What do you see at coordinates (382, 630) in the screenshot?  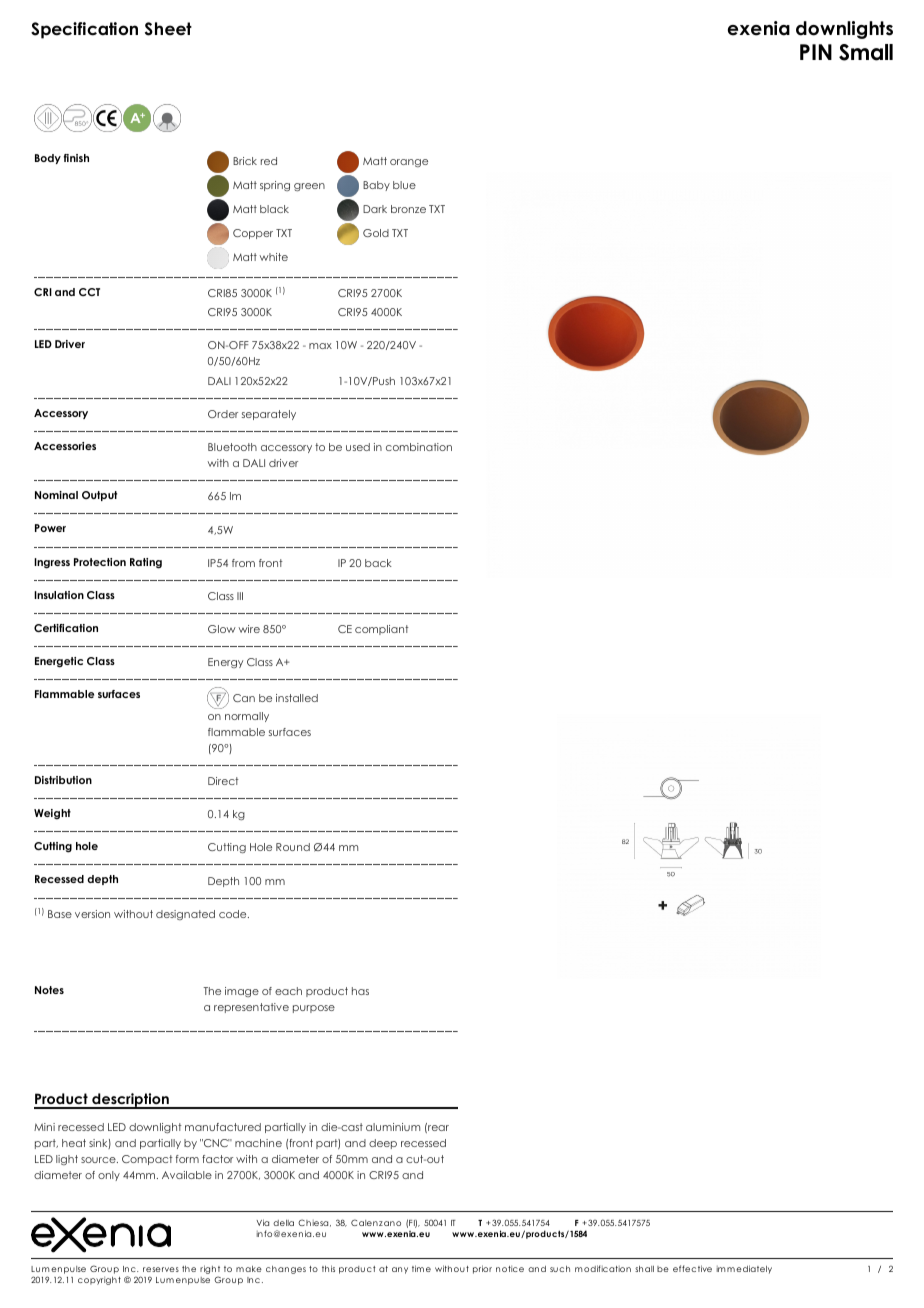 I see `compliant` at bounding box center [382, 630].
